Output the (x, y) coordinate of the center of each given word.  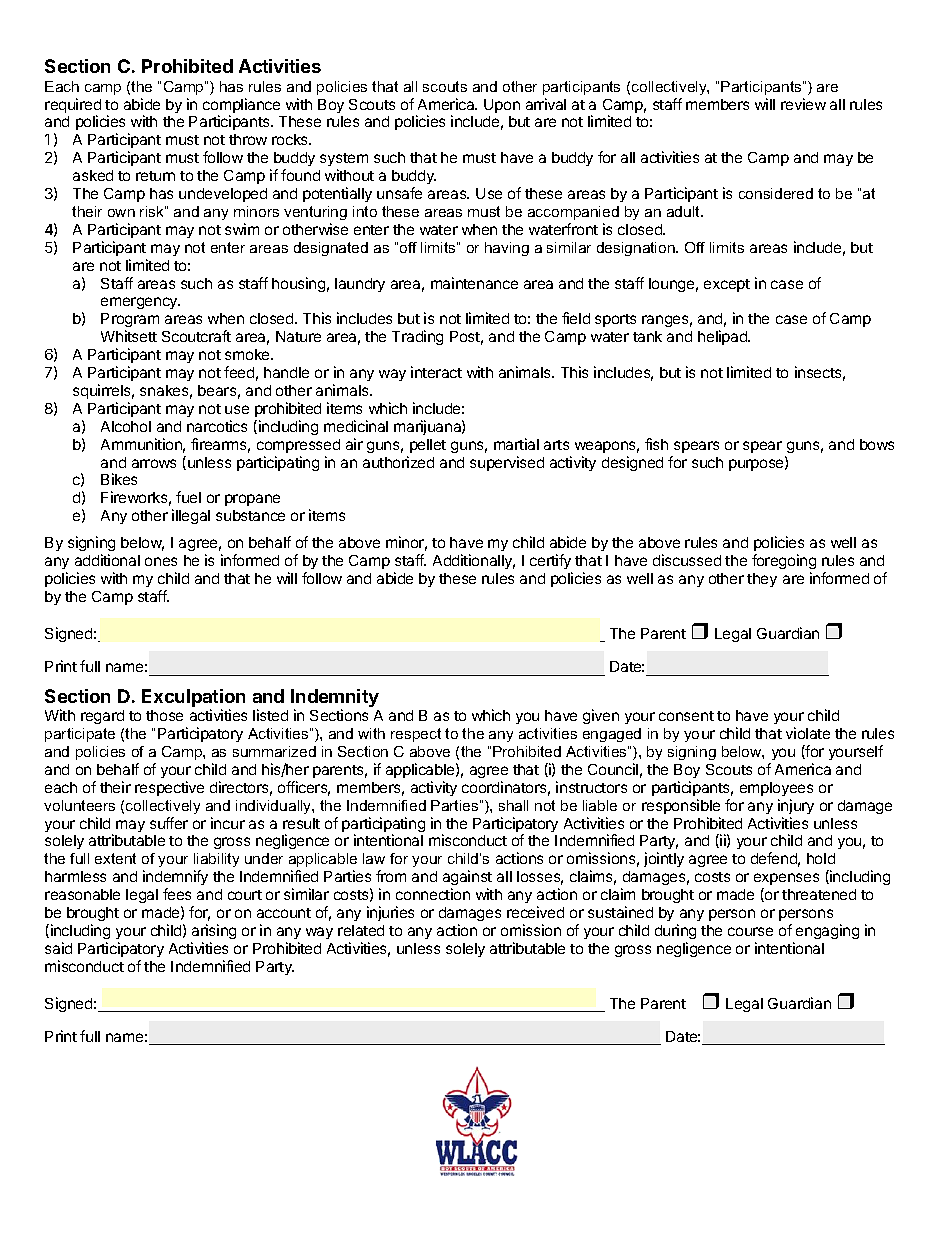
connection (433, 894)
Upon (502, 106)
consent (686, 716)
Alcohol (126, 426)
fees (177, 894)
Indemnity (335, 699)
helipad (723, 337)
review (803, 104)
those (164, 715)
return (155, 176)
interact (436, 372)
